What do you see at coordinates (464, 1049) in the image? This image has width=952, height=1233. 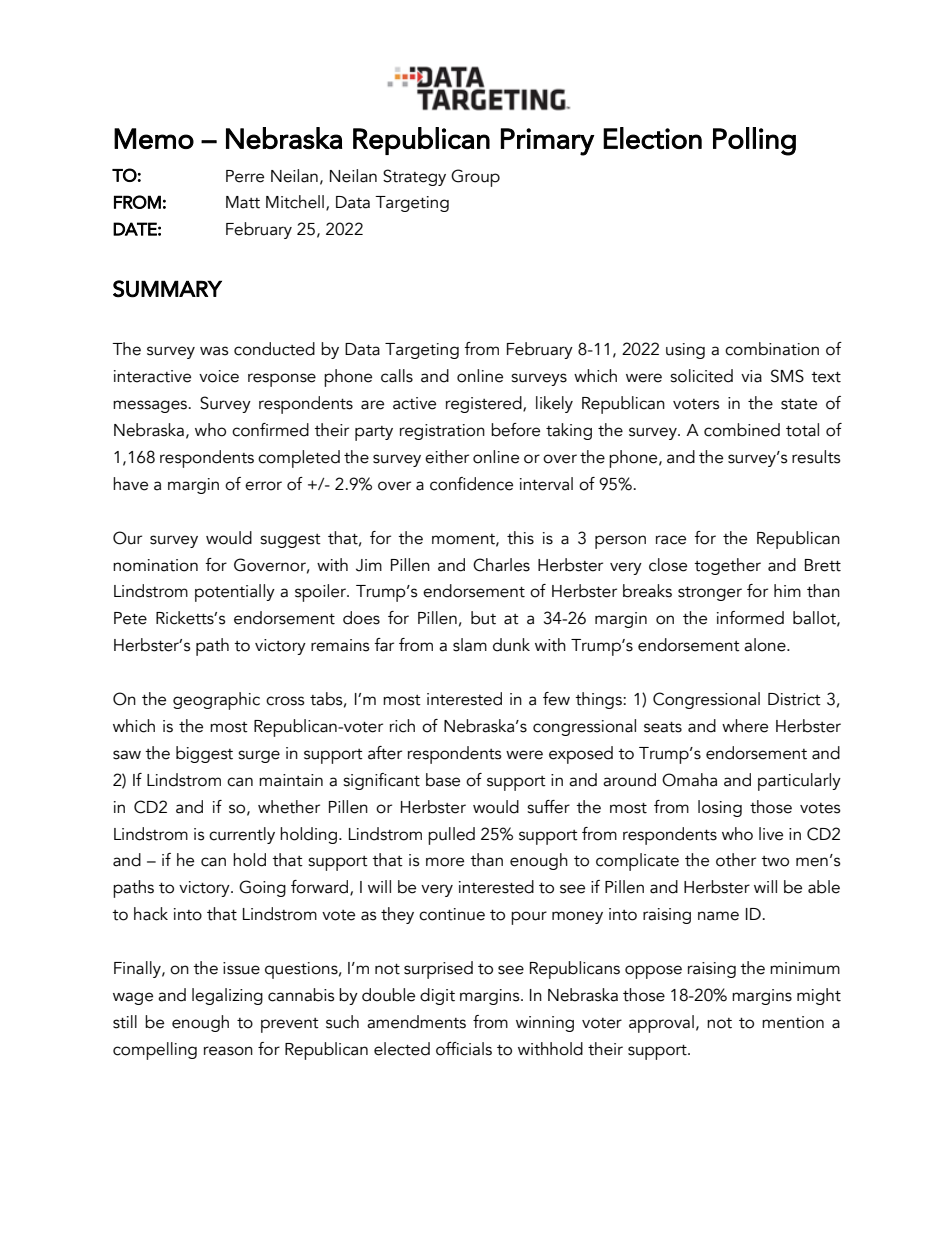 I see `officials` at bounding box center [464, 1049].
